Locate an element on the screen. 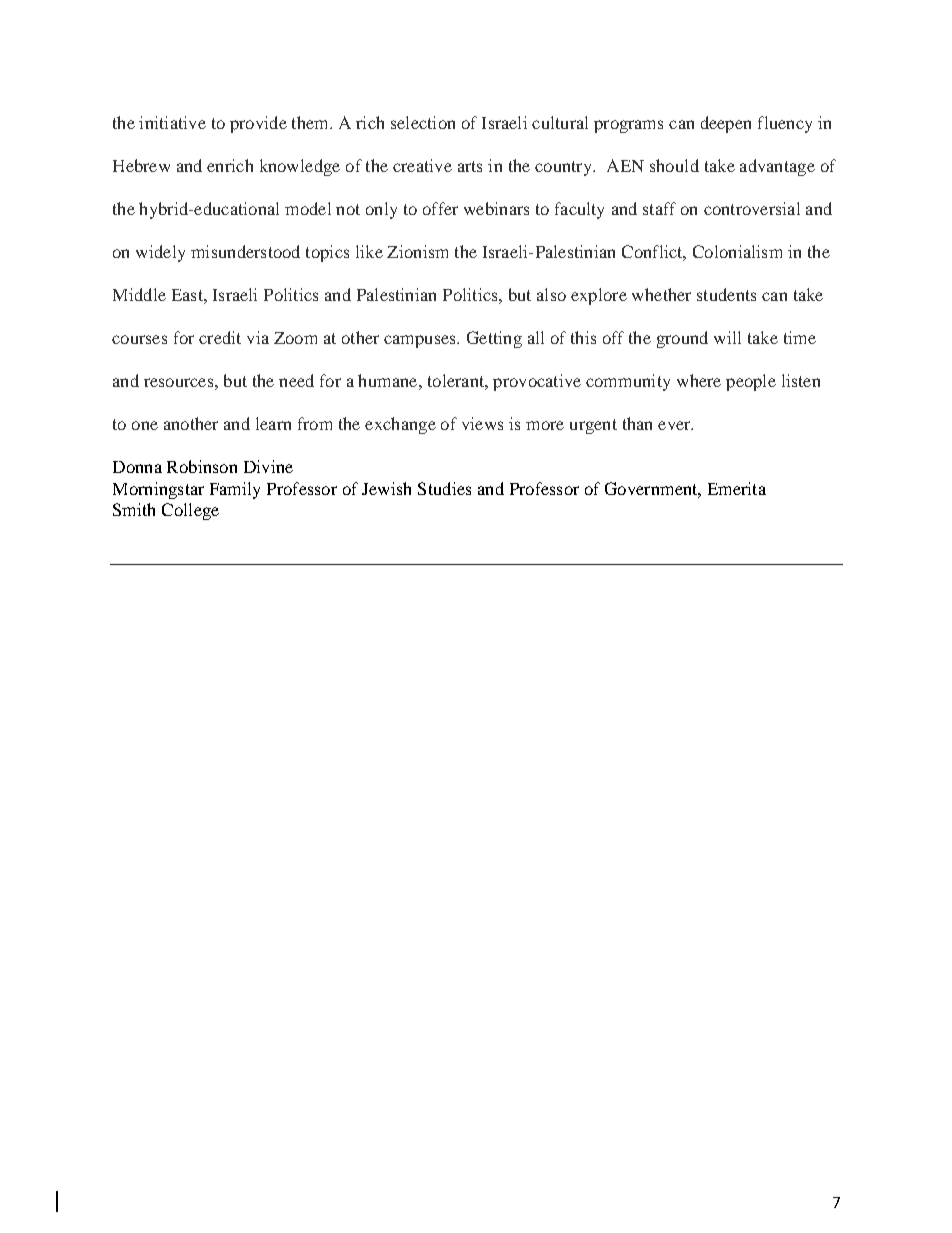 The height and width of the screenshot is (1233, 952). Zionism is located at coordinates (417, 251).
